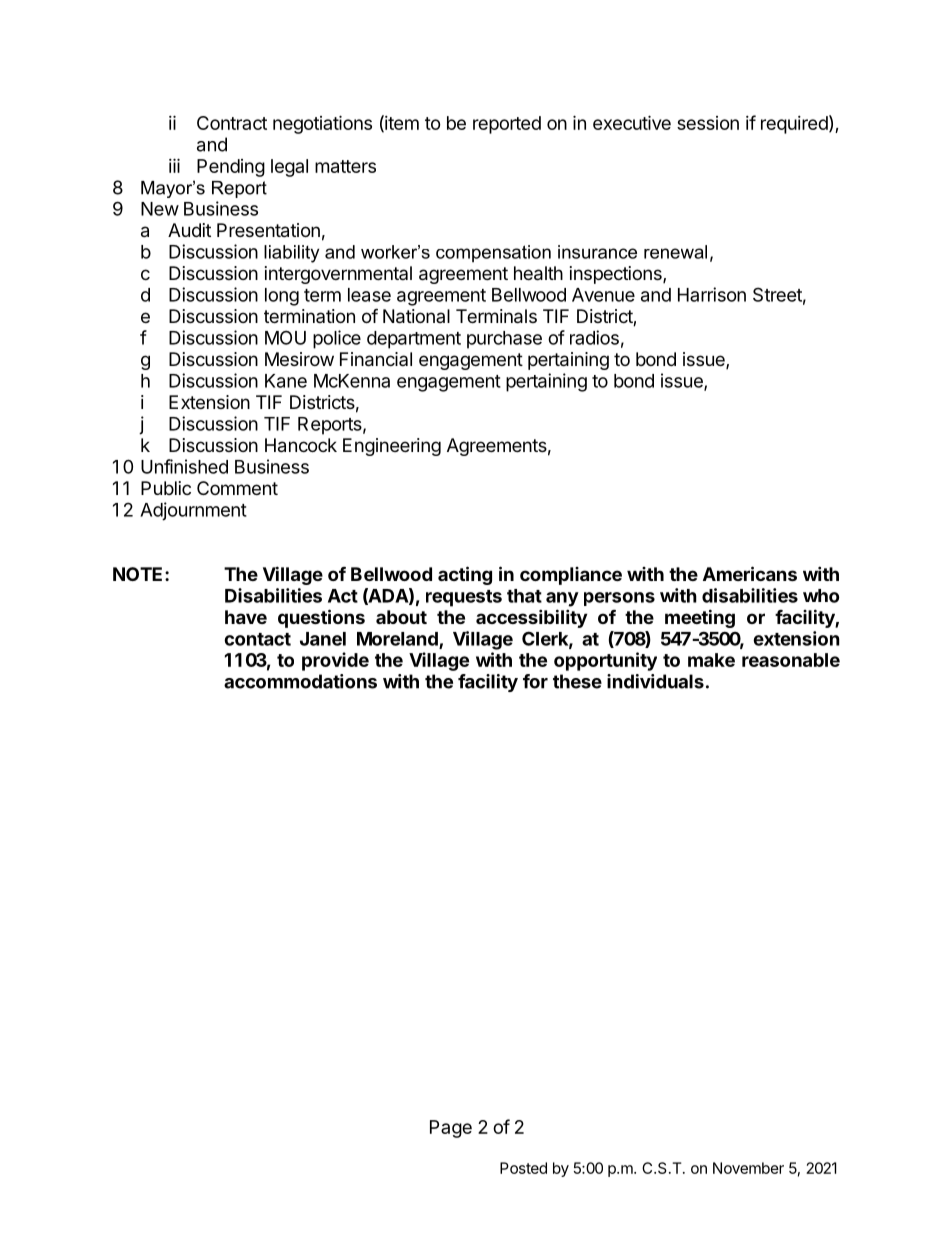  Describe the element at coordinates (655, 681) in the document. I see `individuals` at that location.
